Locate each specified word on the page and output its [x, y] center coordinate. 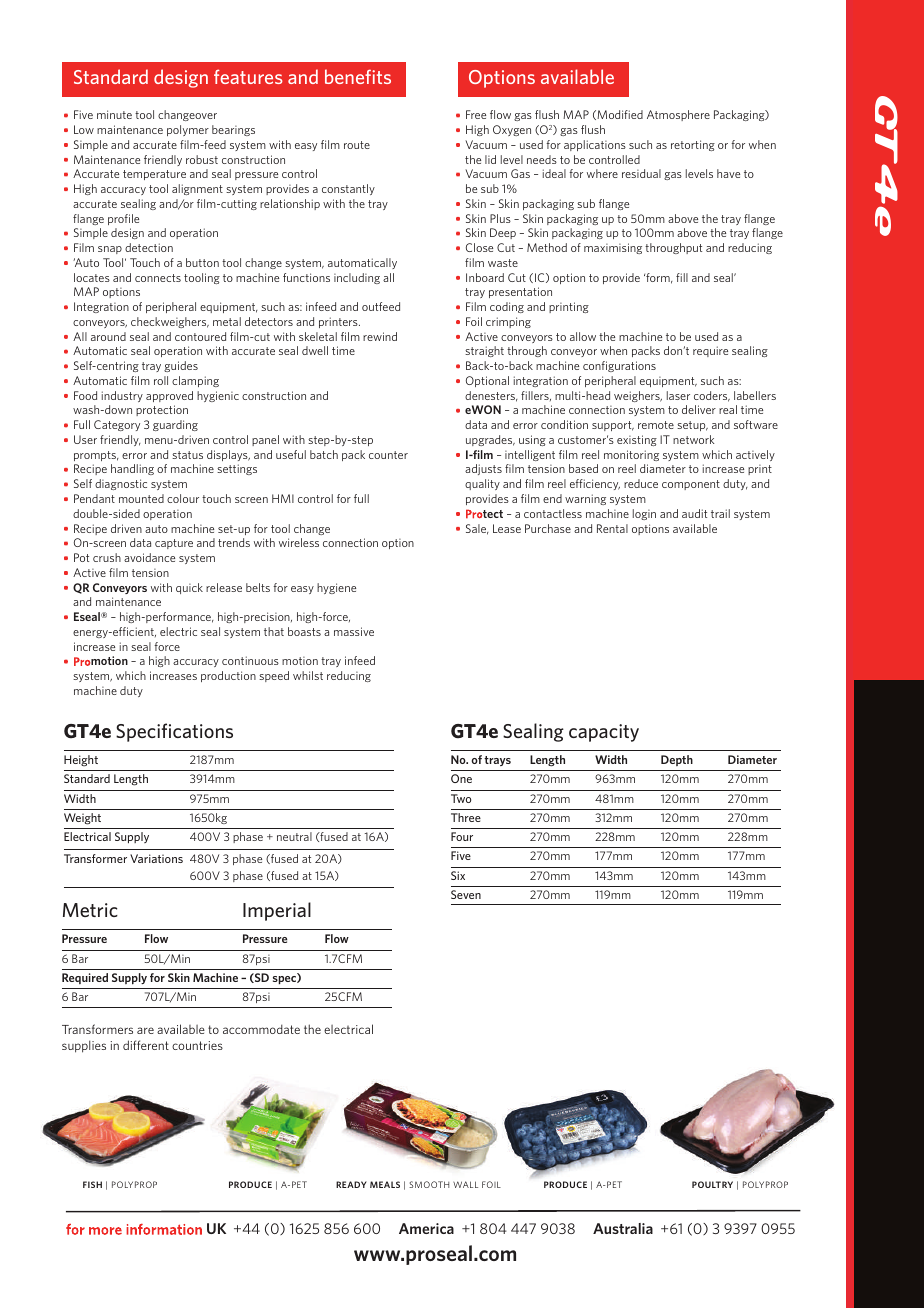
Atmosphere [678, 115]
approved [169, 396]
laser [678, 395]
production [228, 676]
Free [476, 114]
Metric [90, 910]
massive [354, 631]
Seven [466, 894]
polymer [188, 130]
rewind [380, 336]
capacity [604, 733]
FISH [92, 1184]
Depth [677, 760]
